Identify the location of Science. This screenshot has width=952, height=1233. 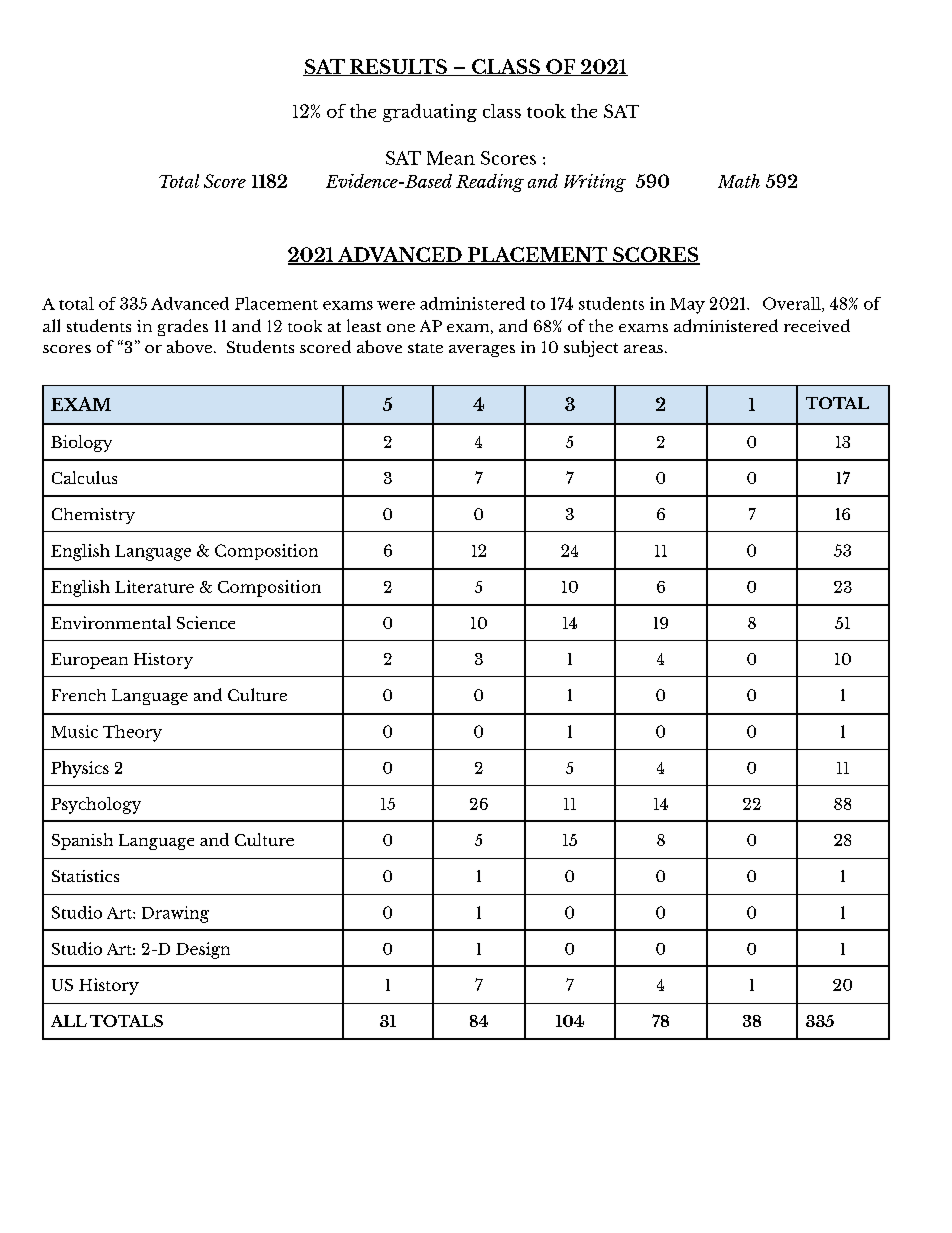
(206, 622).
